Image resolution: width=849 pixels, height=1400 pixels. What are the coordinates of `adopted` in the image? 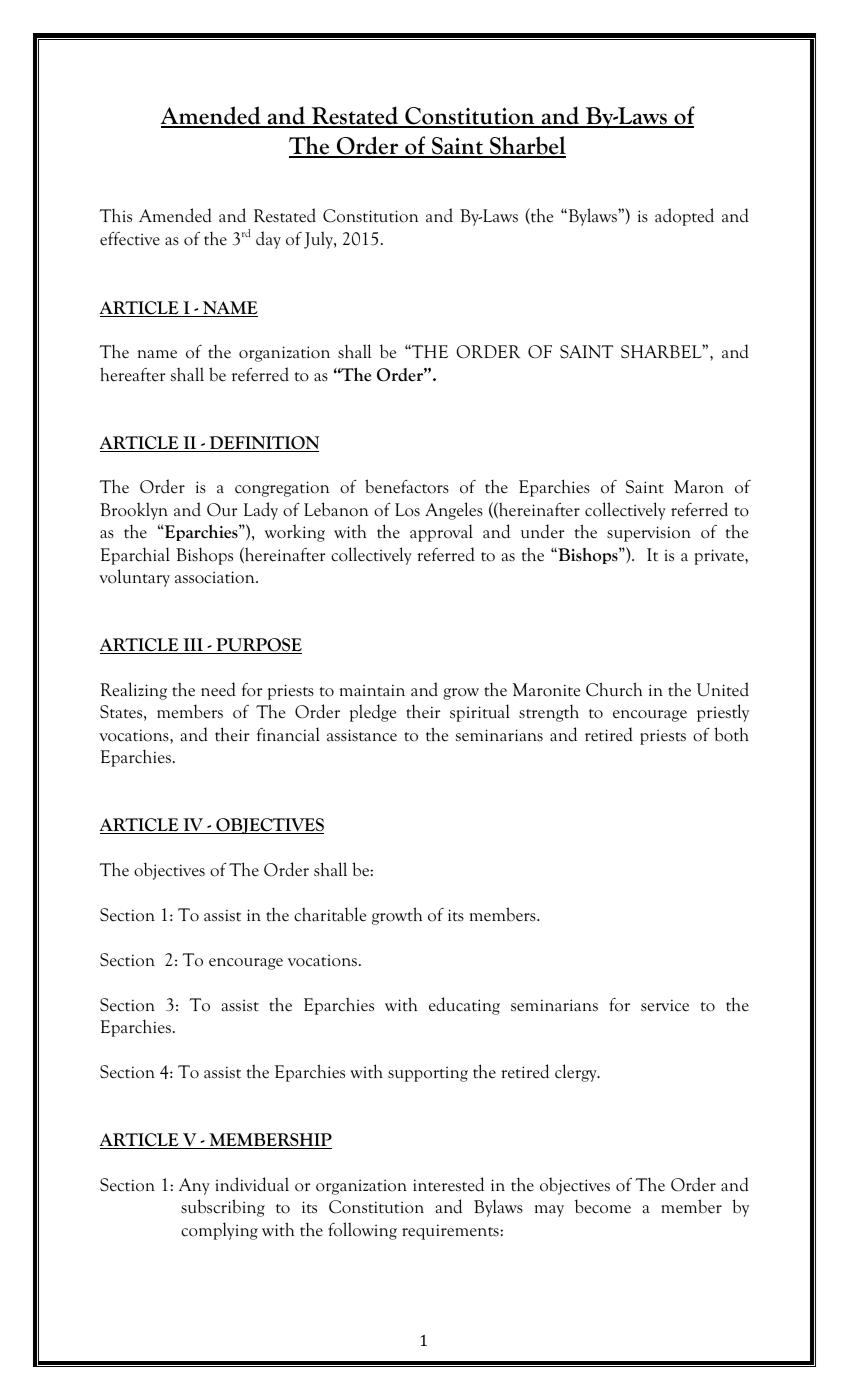 It's located at (684, 217).
